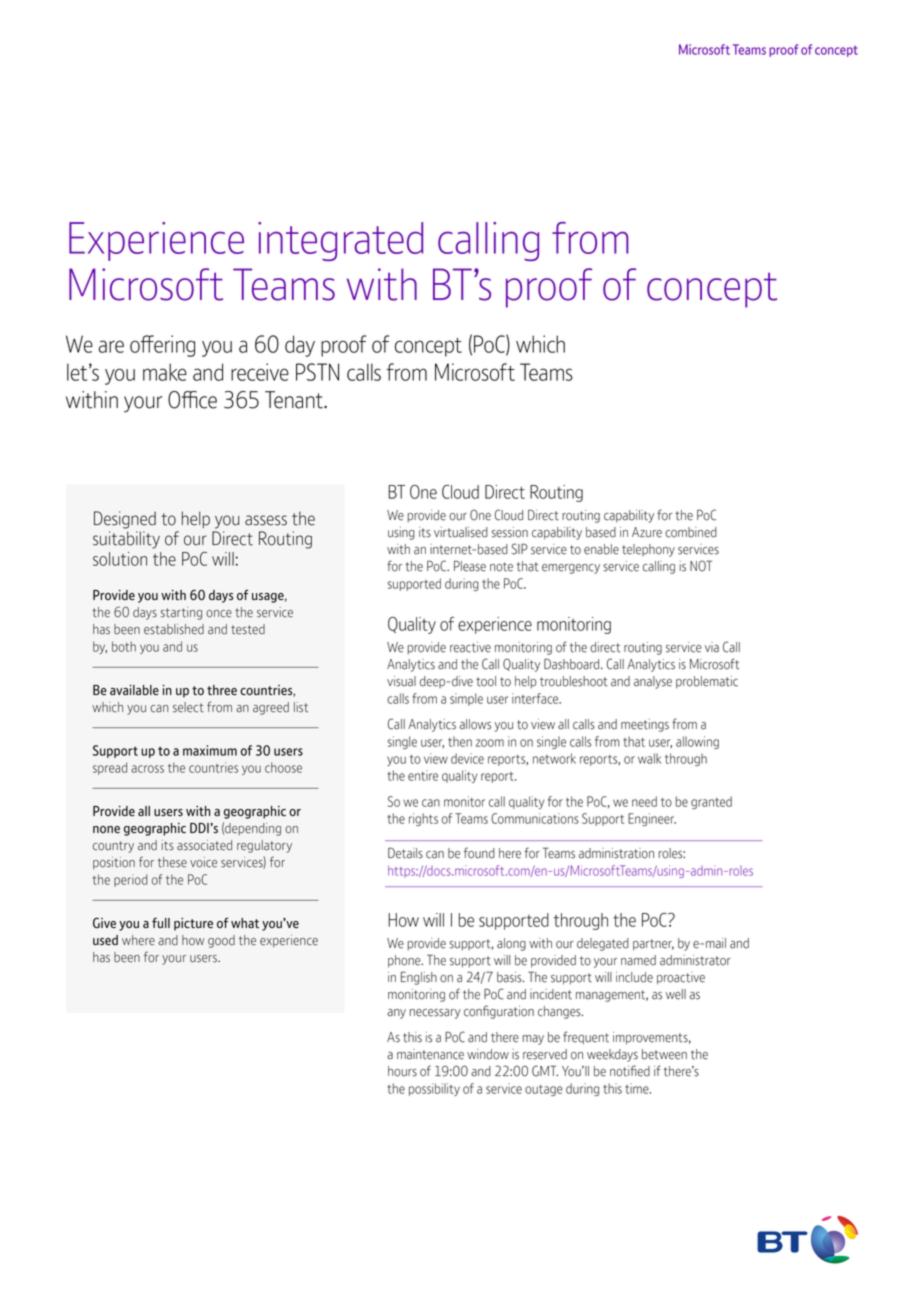 Image resolution: width=924 pixels, height=1308 pixels. Describe the element at coordinates (401, 681) in the document. I see `visual` at that location.
